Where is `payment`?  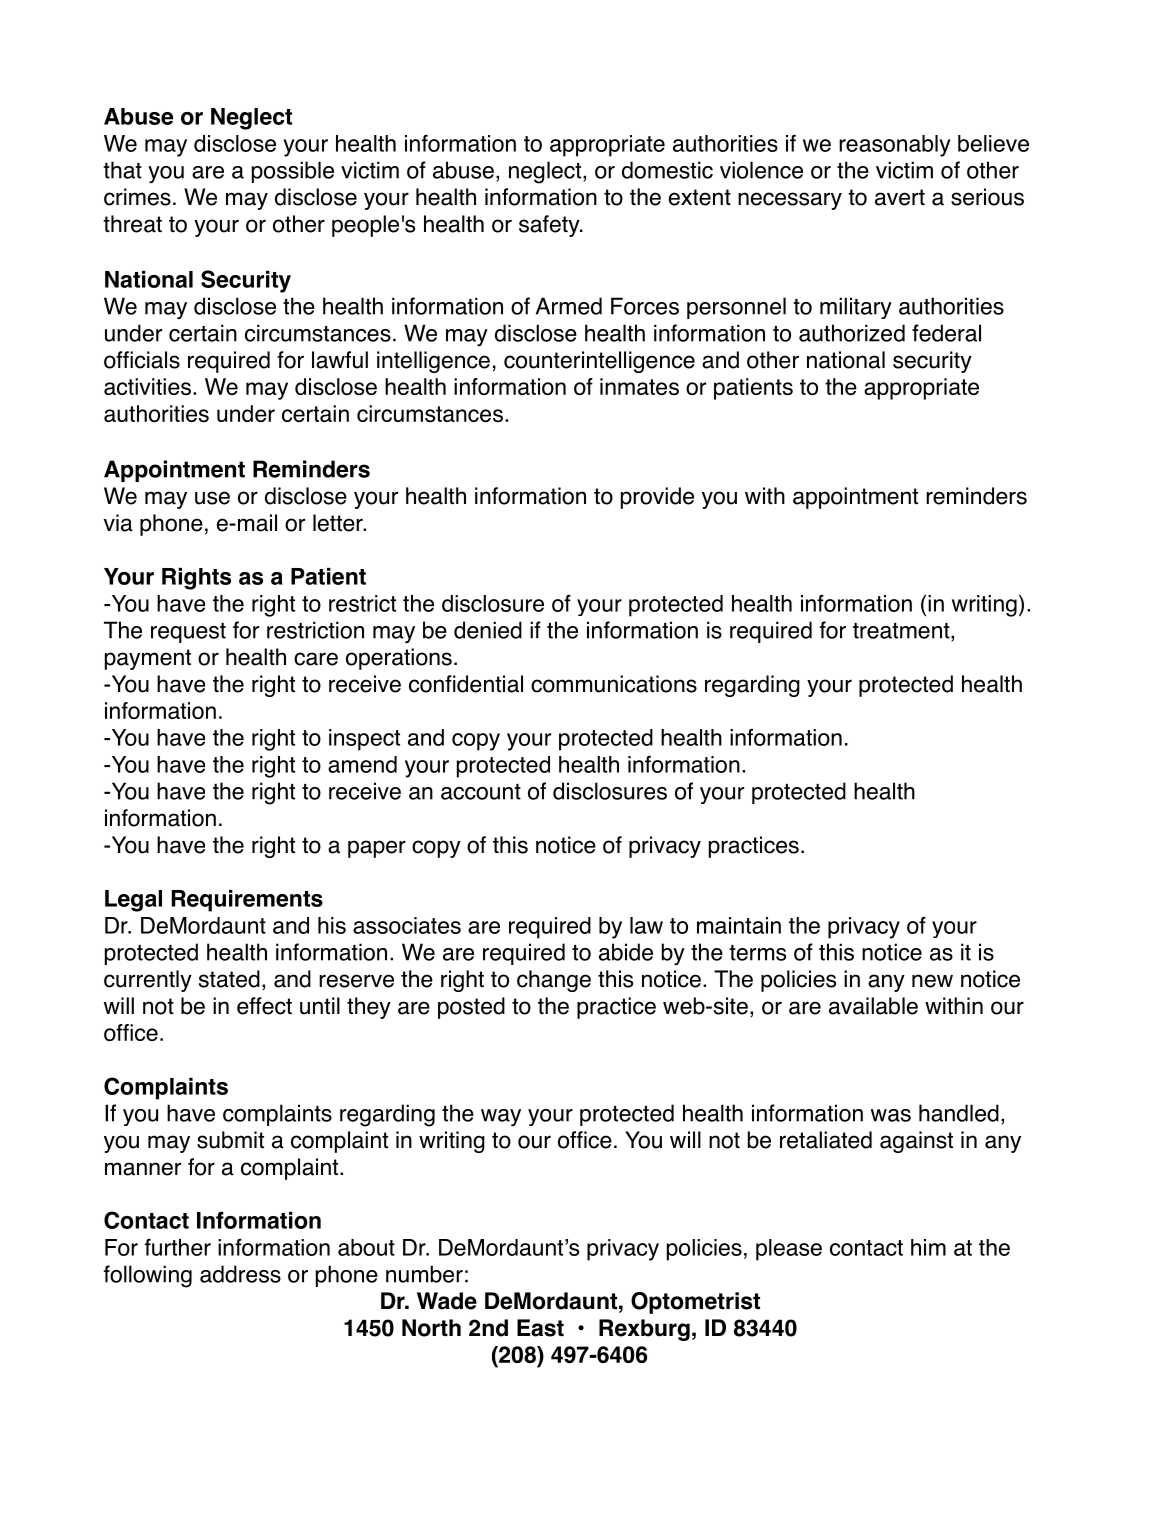
payment is located at coordinates (148, 659).
